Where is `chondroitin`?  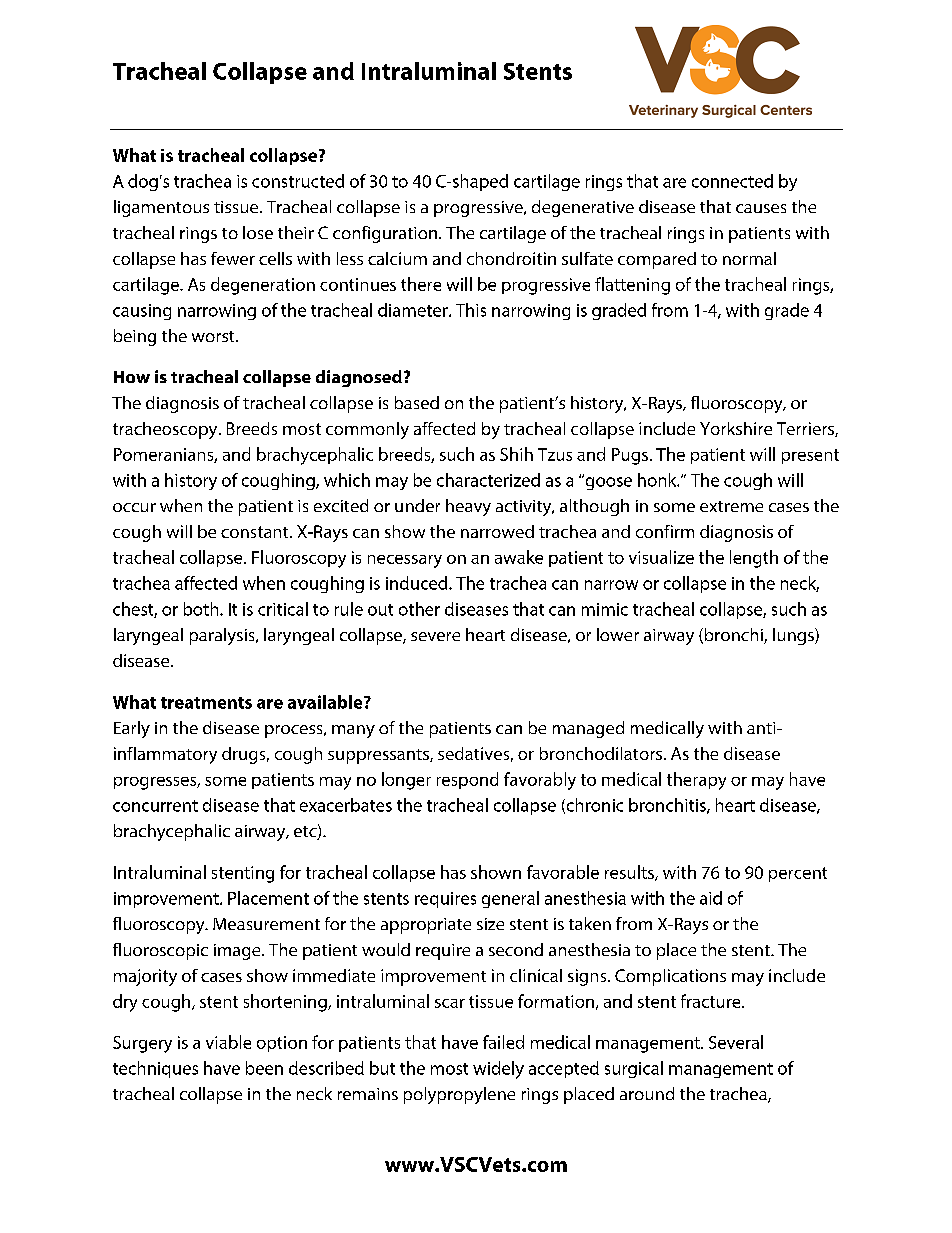 chondroitin is located at coordinates (511, 258).
